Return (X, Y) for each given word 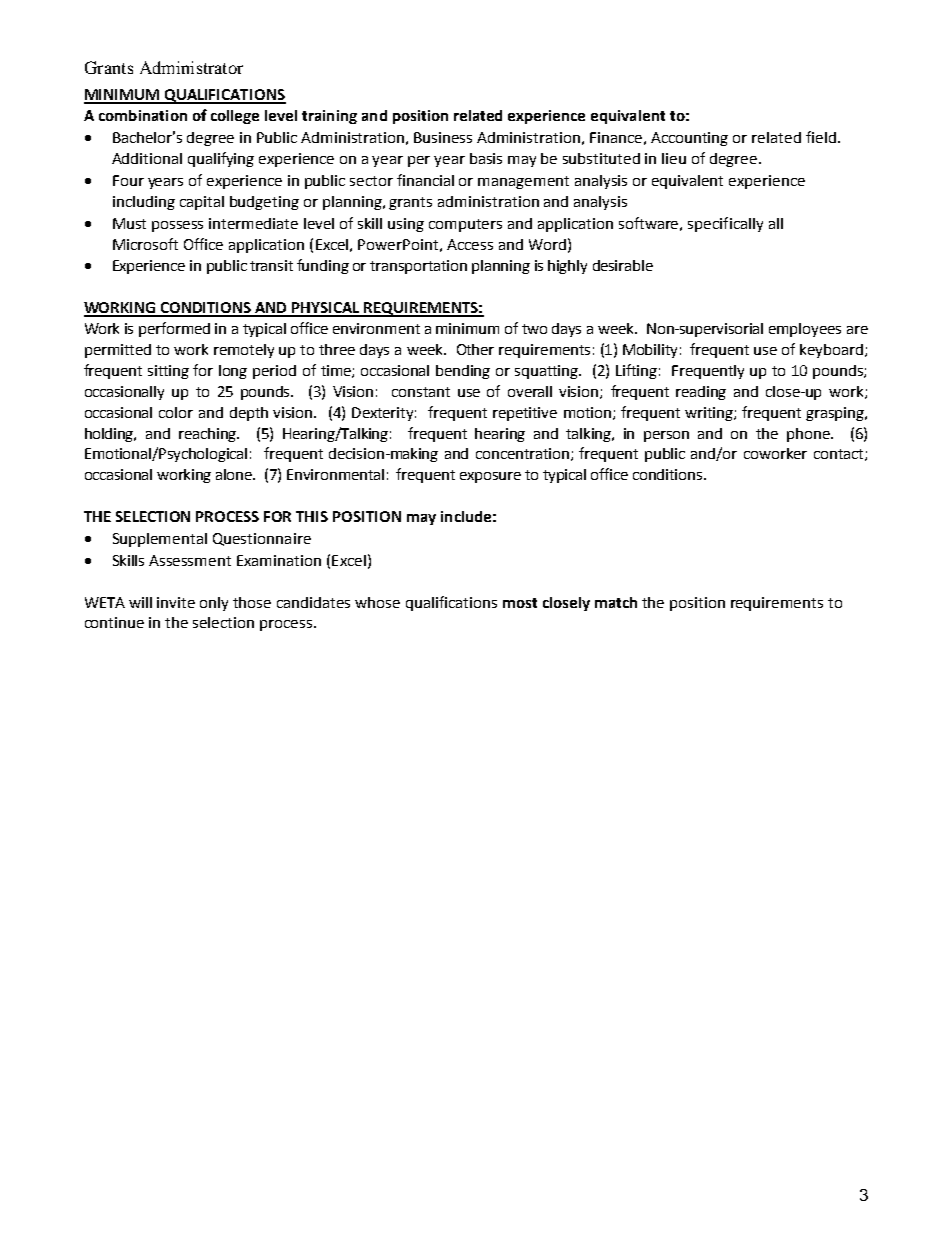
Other (475, 349)
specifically (725, 224)
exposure (490, 477)
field (821, 137)
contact (840, 455)
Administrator (191, 67)
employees (805, 330)
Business (443, 137)
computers (465, 225)
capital (202, 203)
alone (235, 474)
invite (176, 602)
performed (174, 329)
